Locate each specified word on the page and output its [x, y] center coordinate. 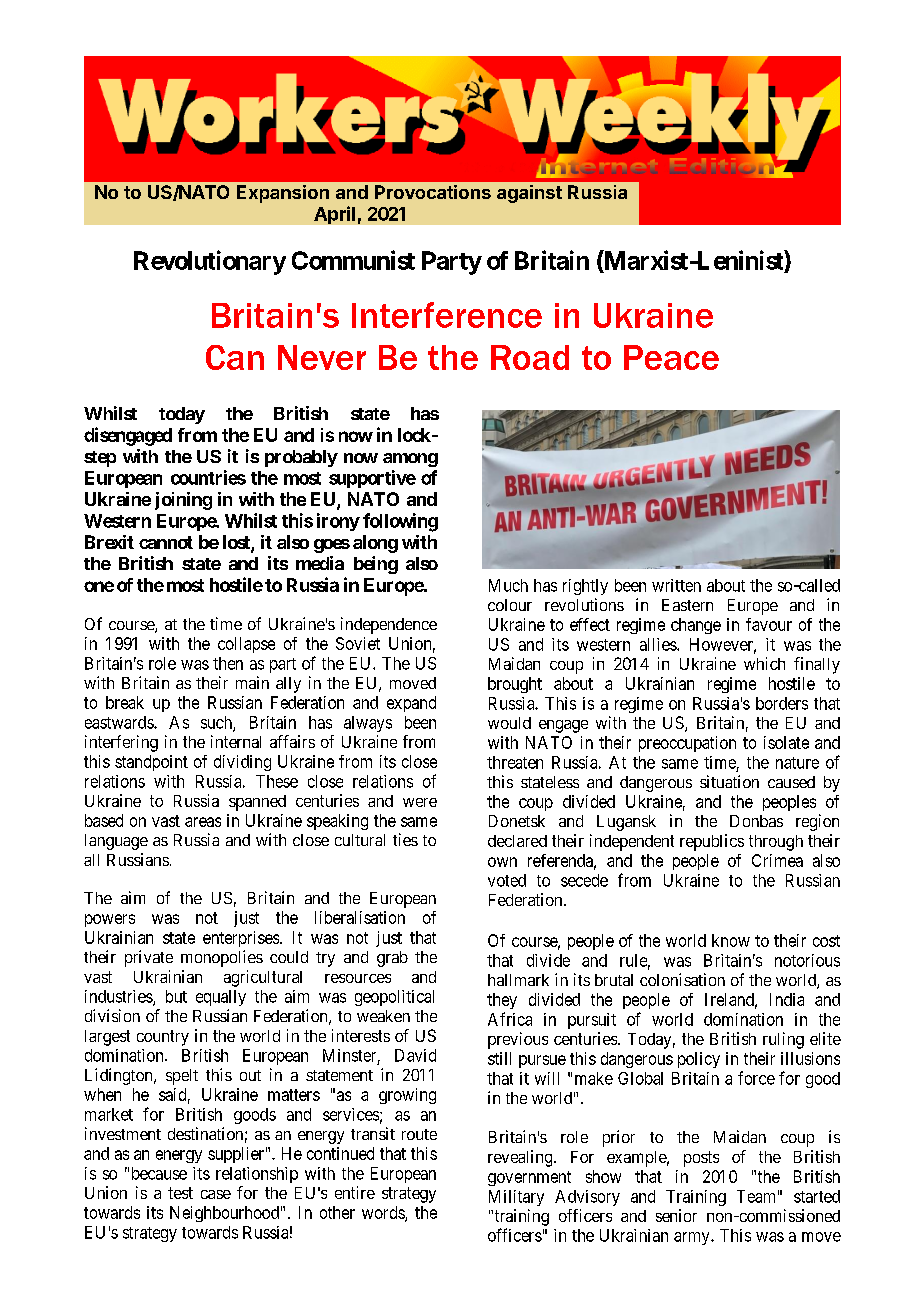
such [217, 723]
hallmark [518, 980]
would [509, 723]
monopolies [222, 958]
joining [183, 501]
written [676, 585]
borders [782, 703]
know [731, 940]
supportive [372, 479]
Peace [671, 357]
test [180, 1193]
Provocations [433, 192]
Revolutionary [210, 262]
